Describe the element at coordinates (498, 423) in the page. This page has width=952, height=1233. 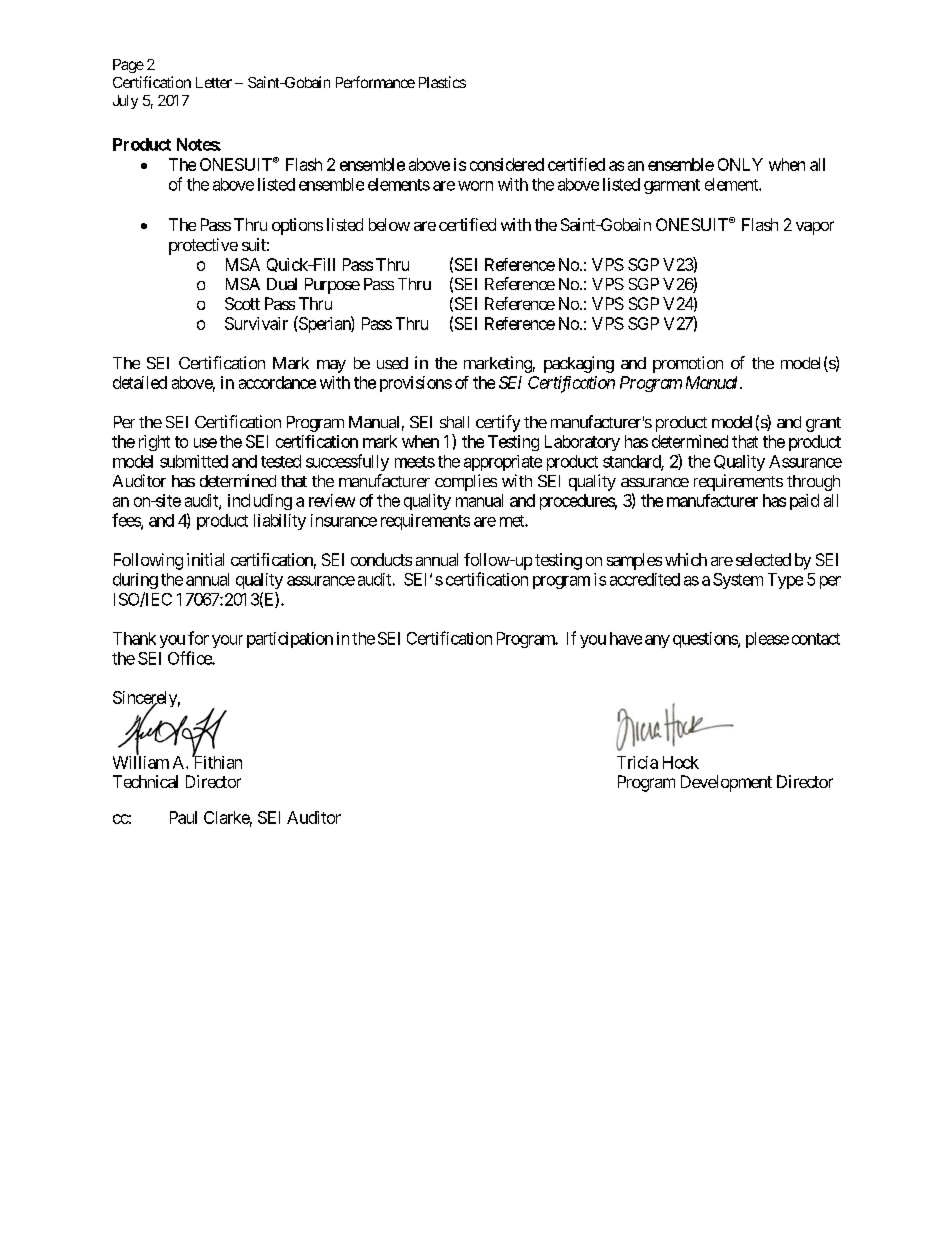
I see `certify` at that location.
